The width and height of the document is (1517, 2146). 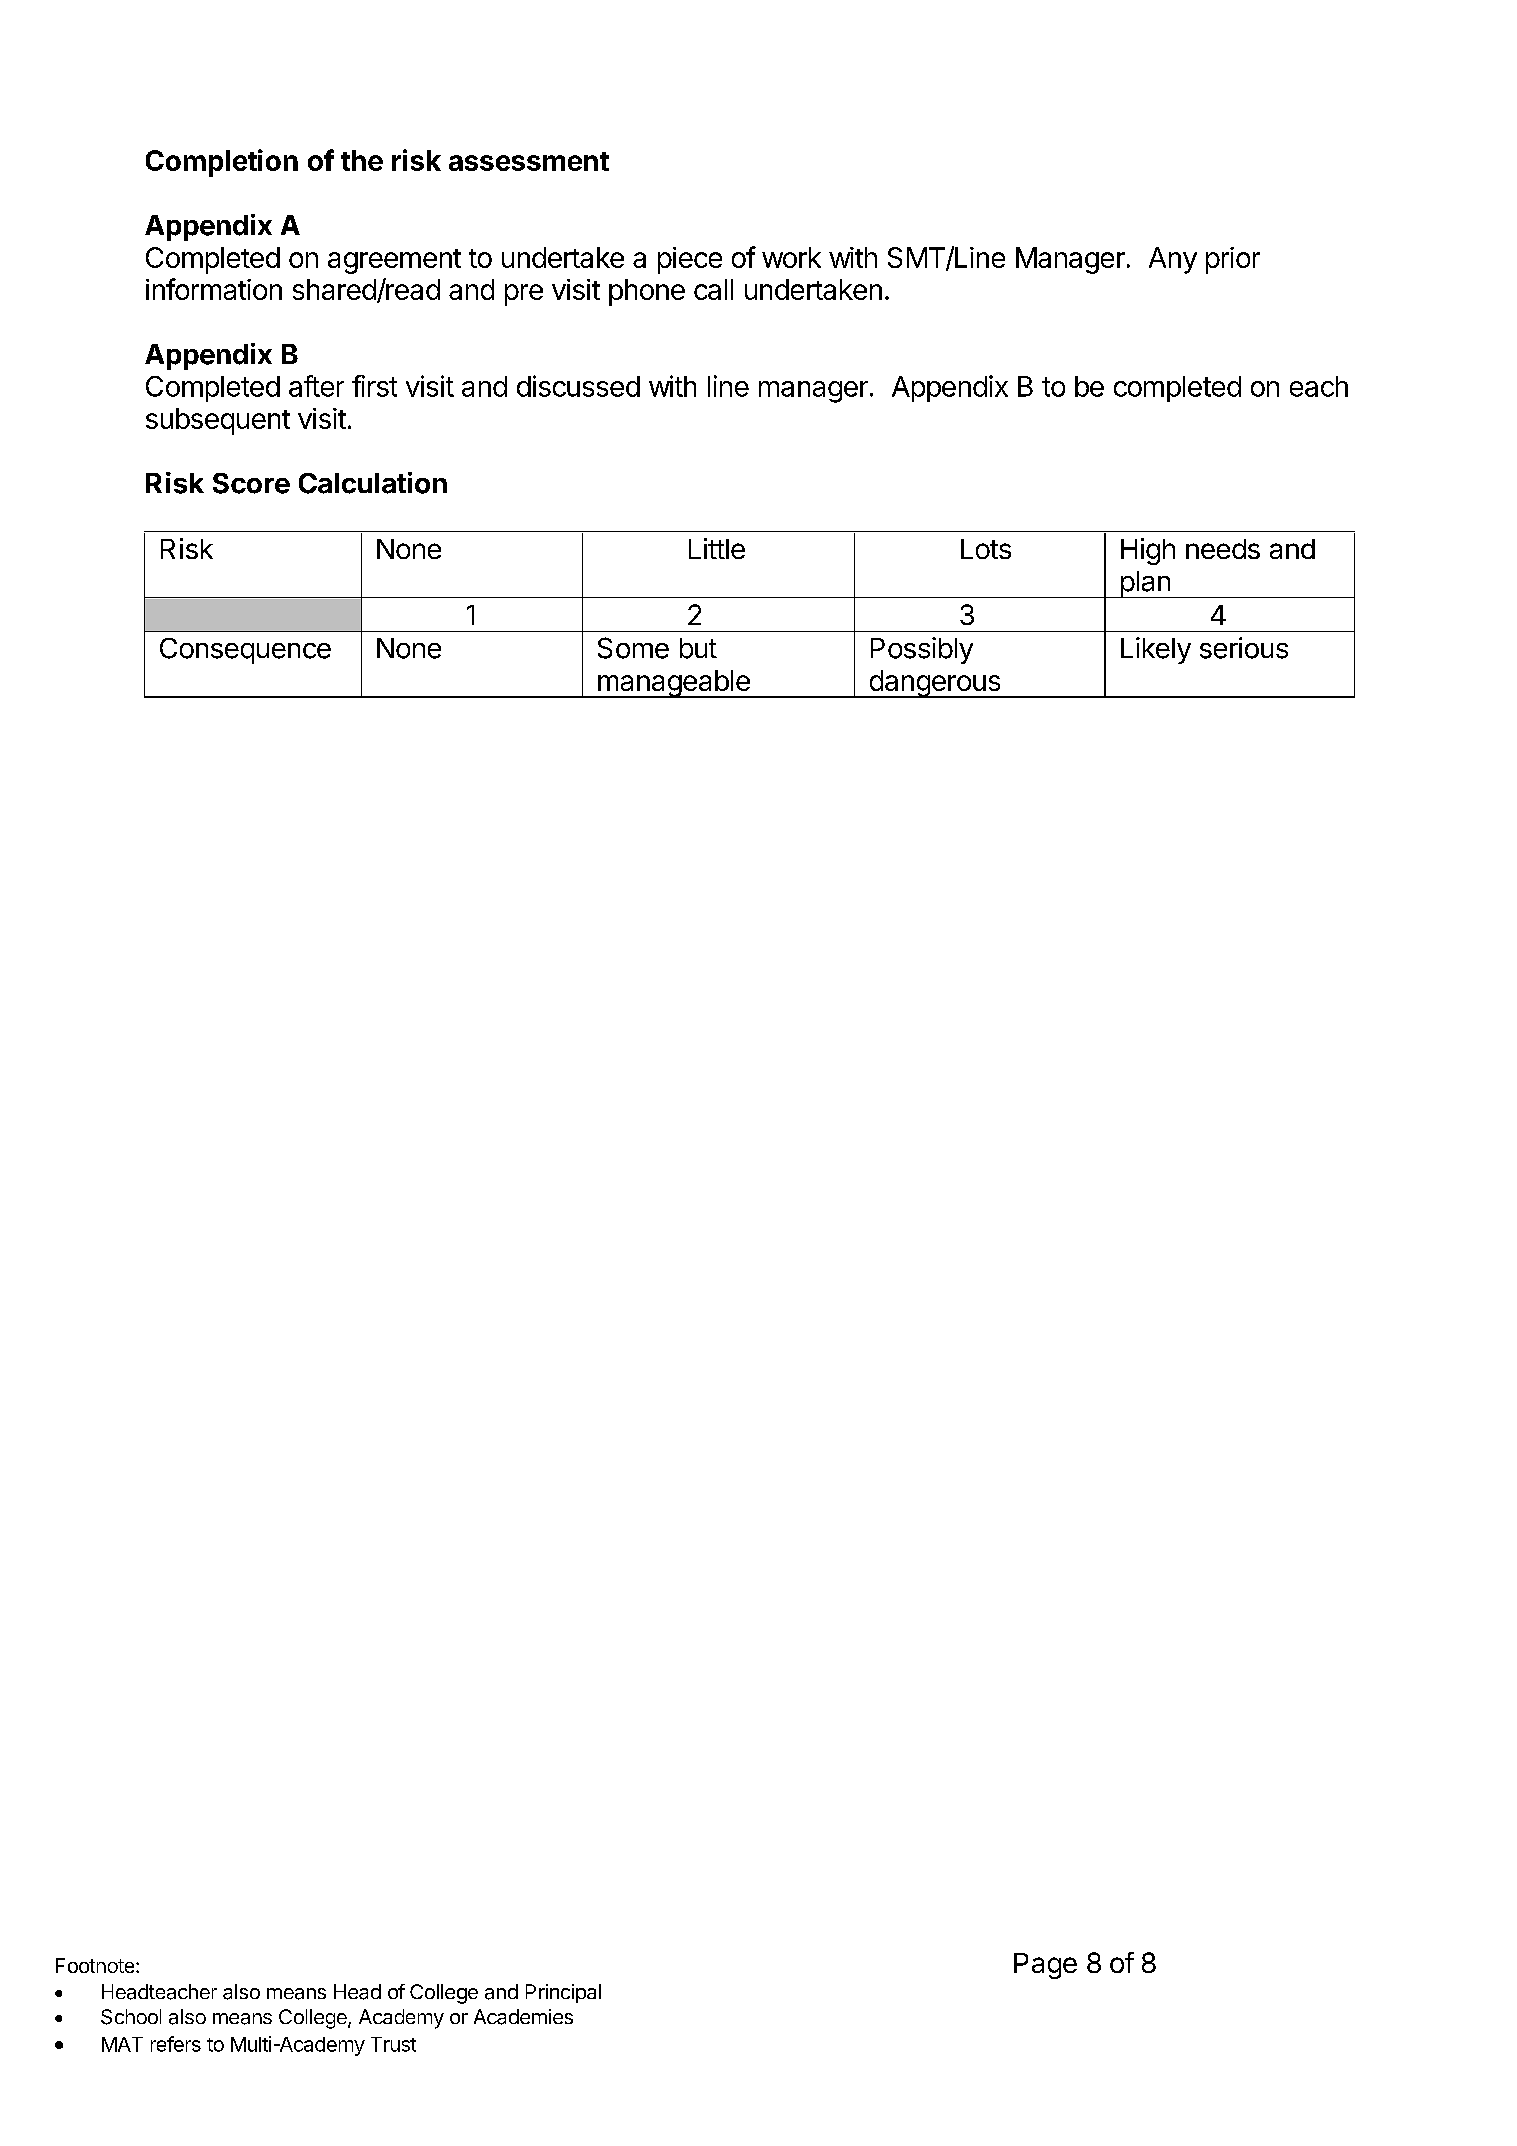 What do you see at coordinates (935, 684) in the document?
I see `dangerous` at bounding box center [935, 684].
